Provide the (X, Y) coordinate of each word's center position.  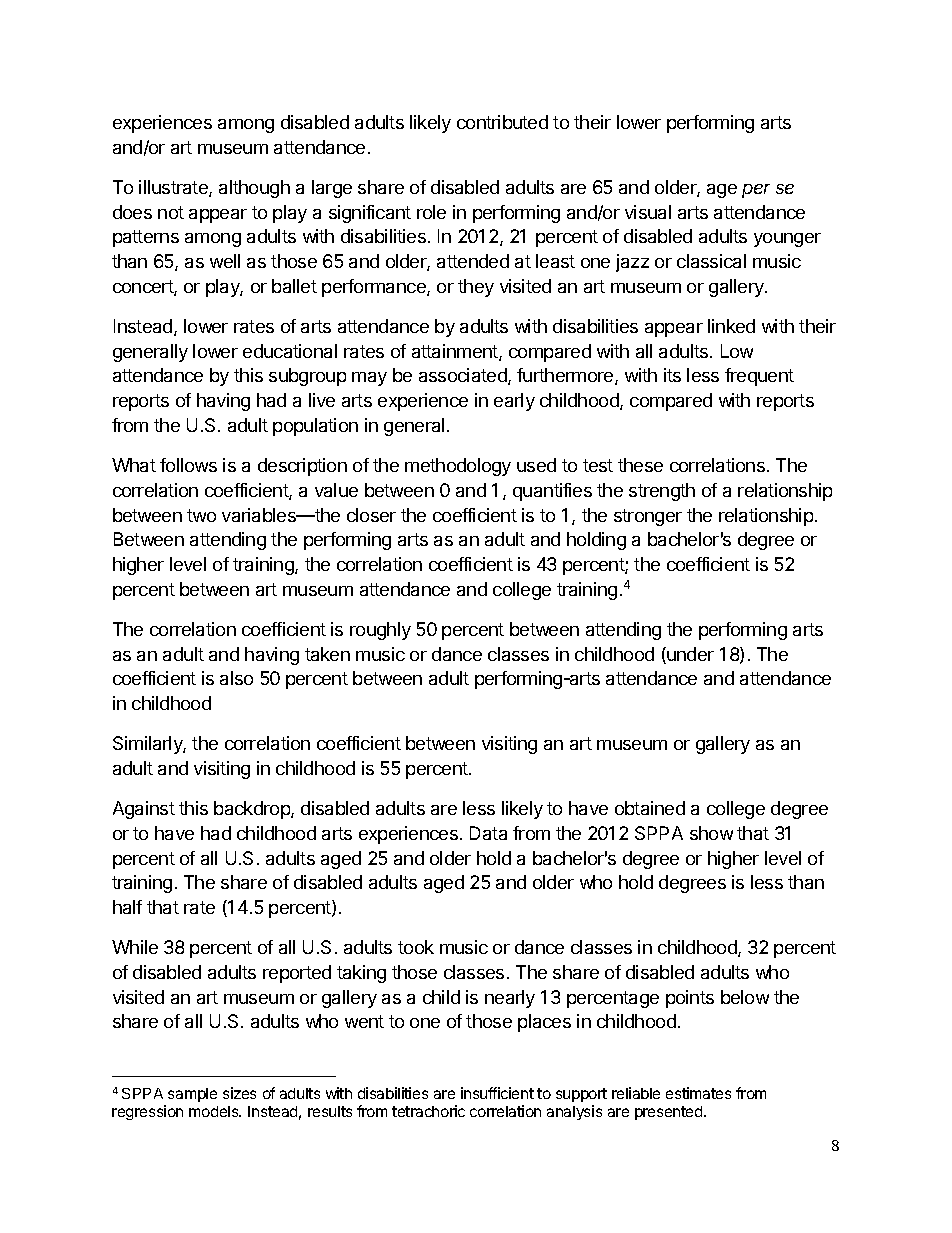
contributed (502, 122)
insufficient (497, 1093)
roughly (380, 631)
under (689, 655)
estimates (698, 1093)
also (236, 678)
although (254, 189)
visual (648, 212)
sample (192, 1095)
